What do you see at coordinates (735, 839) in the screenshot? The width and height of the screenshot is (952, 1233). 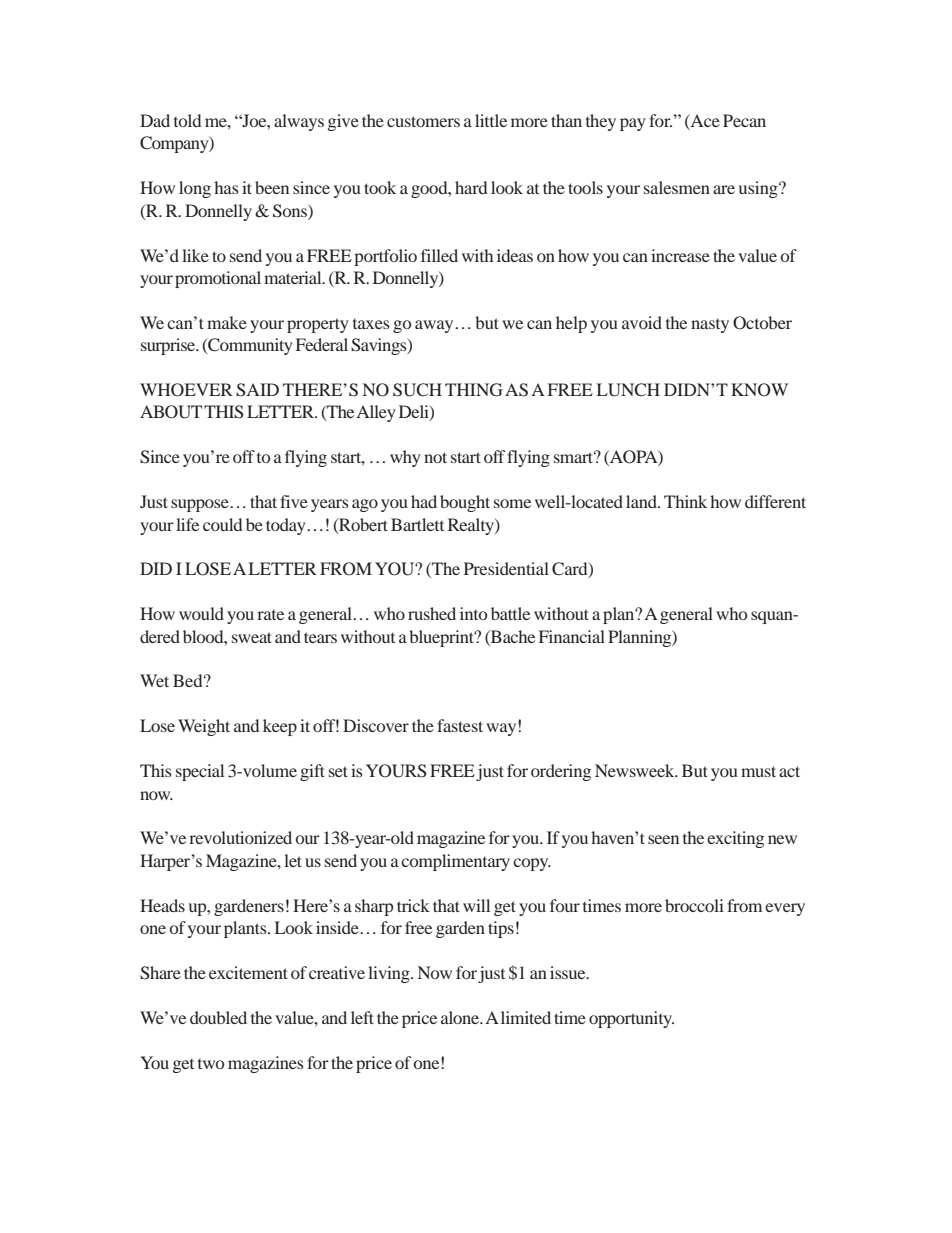 I see `exciting` at bounding box center [735, 839].
